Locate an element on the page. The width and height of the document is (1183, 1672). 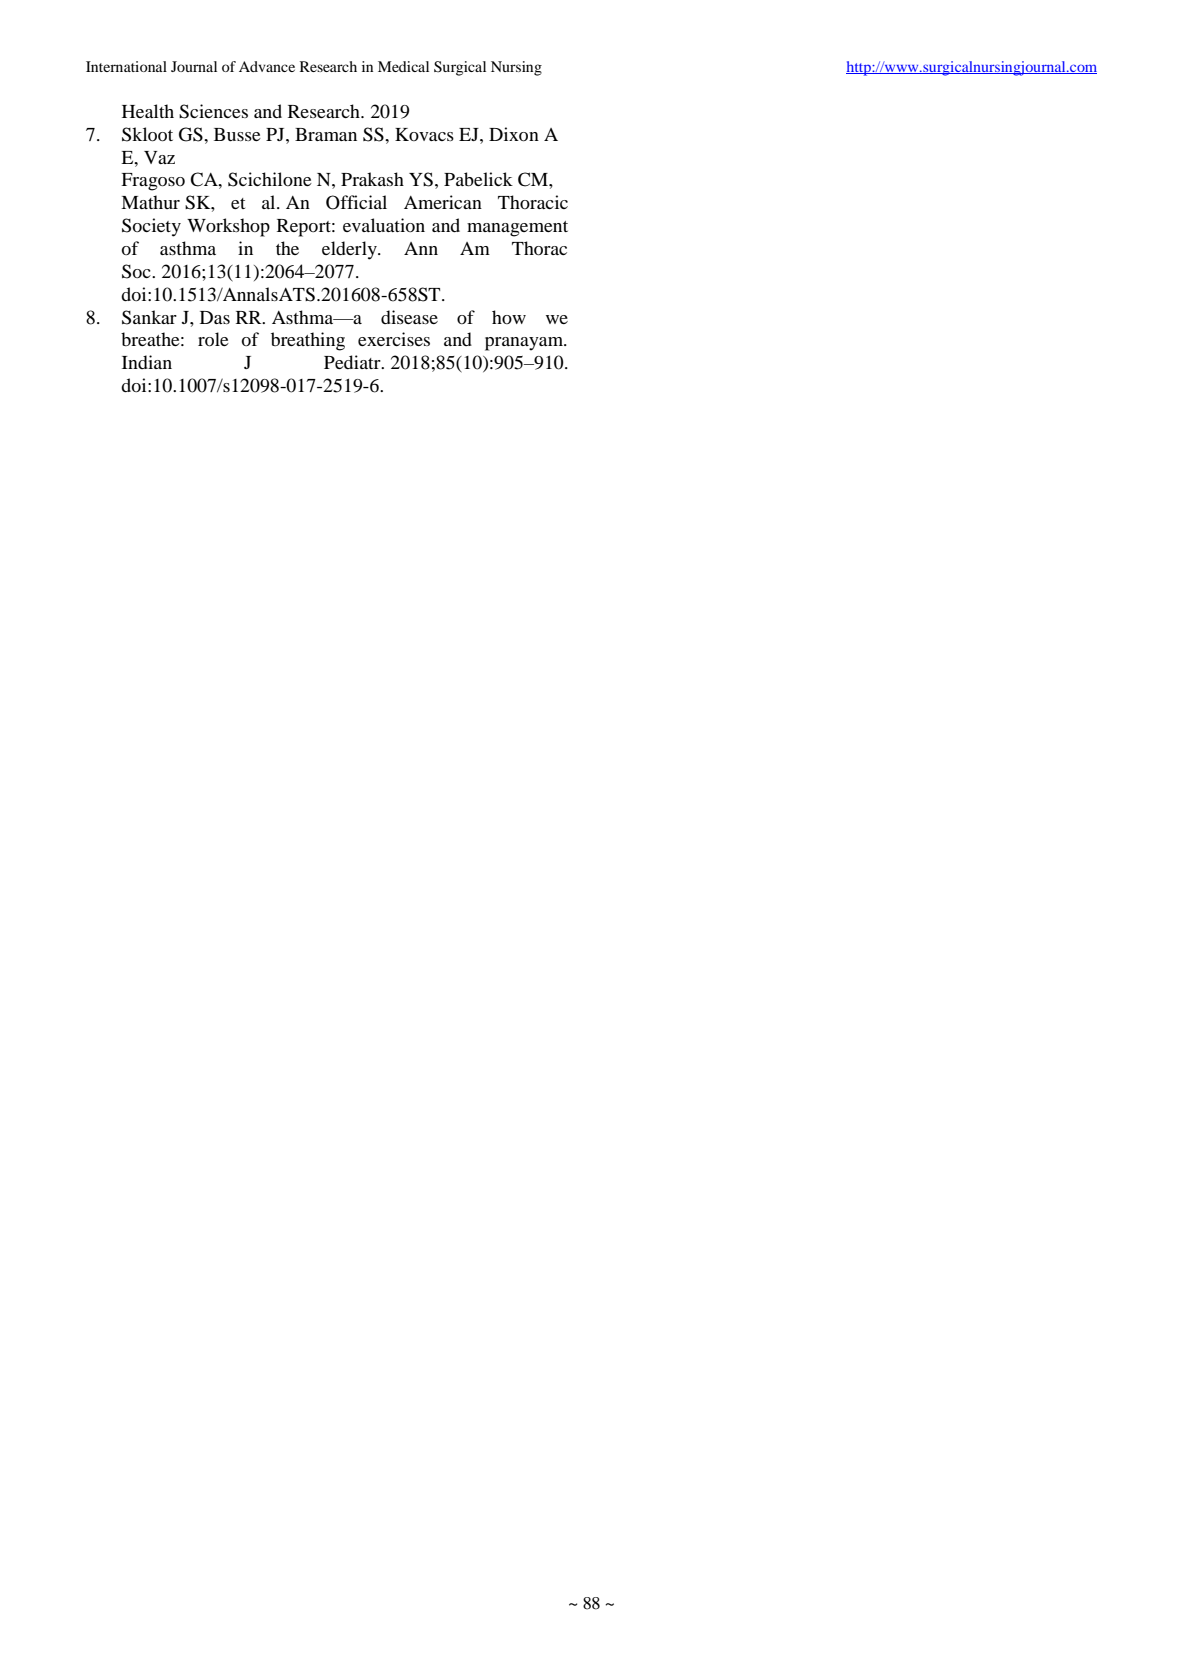
American is located at coordinates (443, 202).
